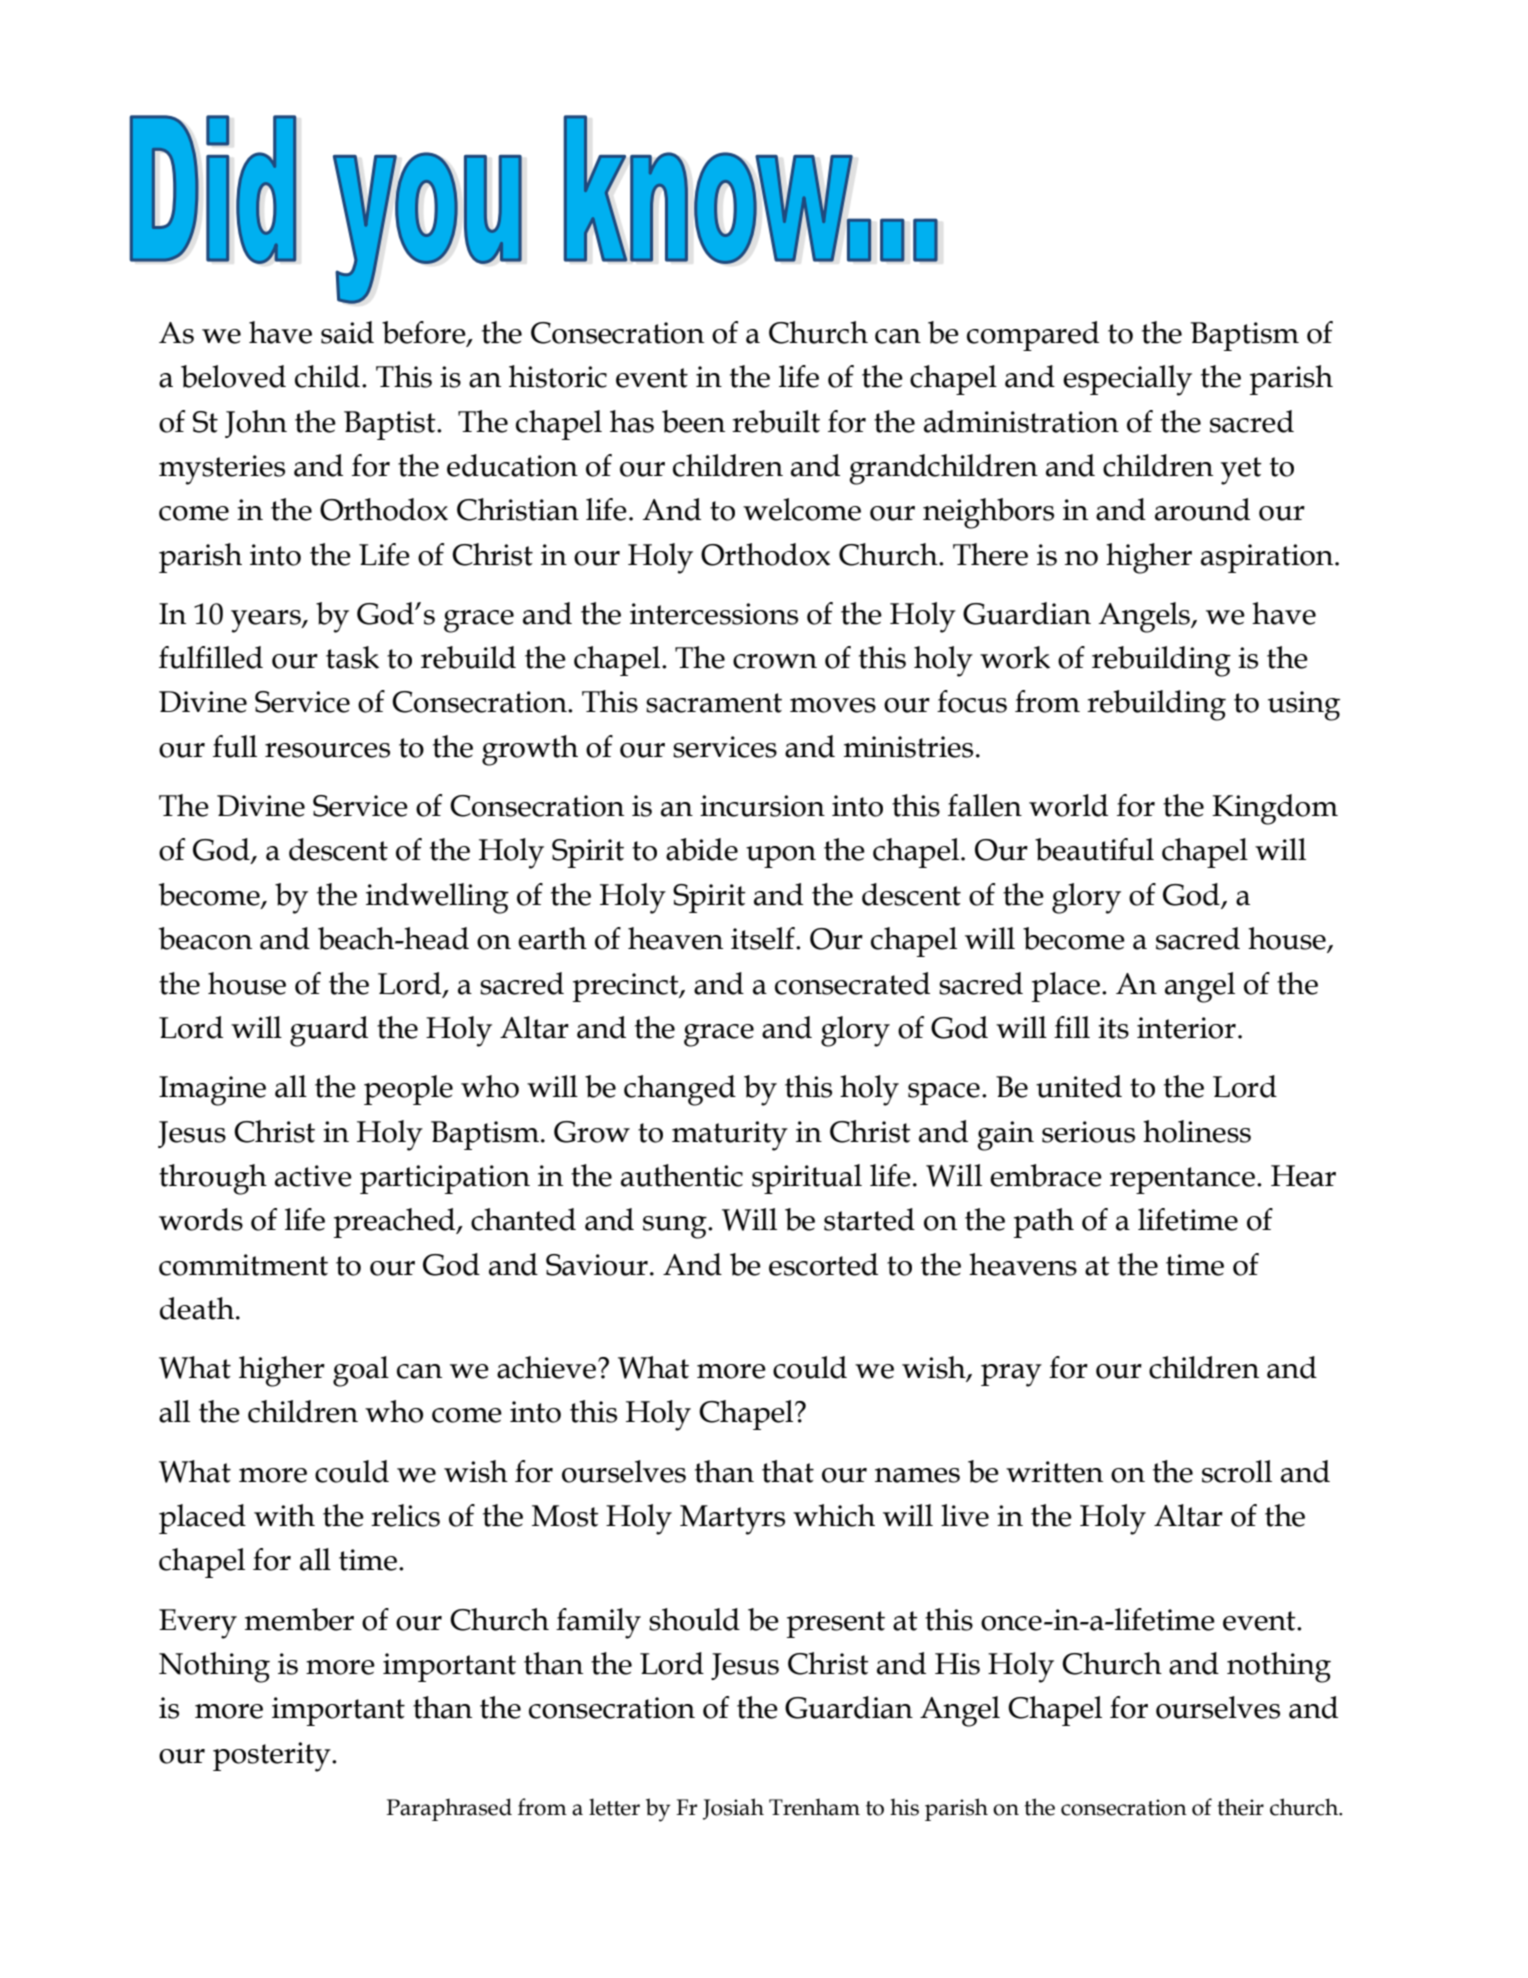 The width and height of the screenshot is (1528, 1978). I want to click on interior, so click(1186, 1028).
